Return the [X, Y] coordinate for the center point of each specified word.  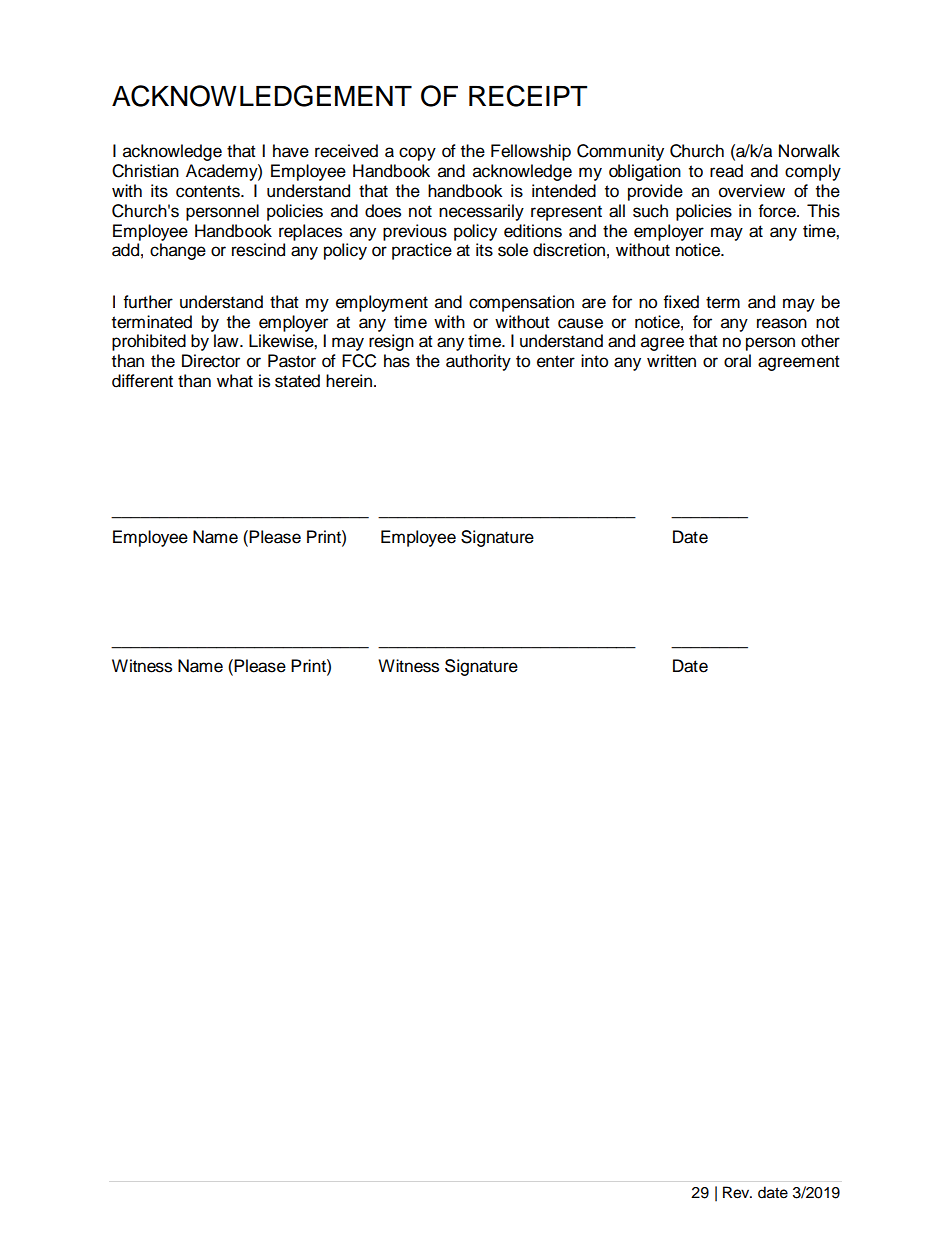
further [148, 302]
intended [564, 191]
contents [209, 191]
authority [478, 362]
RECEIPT [528, 96]
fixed [681, 302]
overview [752, 191]
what [235, 381]
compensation [521, 303]
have [291, 151]
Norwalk [809, 151]
